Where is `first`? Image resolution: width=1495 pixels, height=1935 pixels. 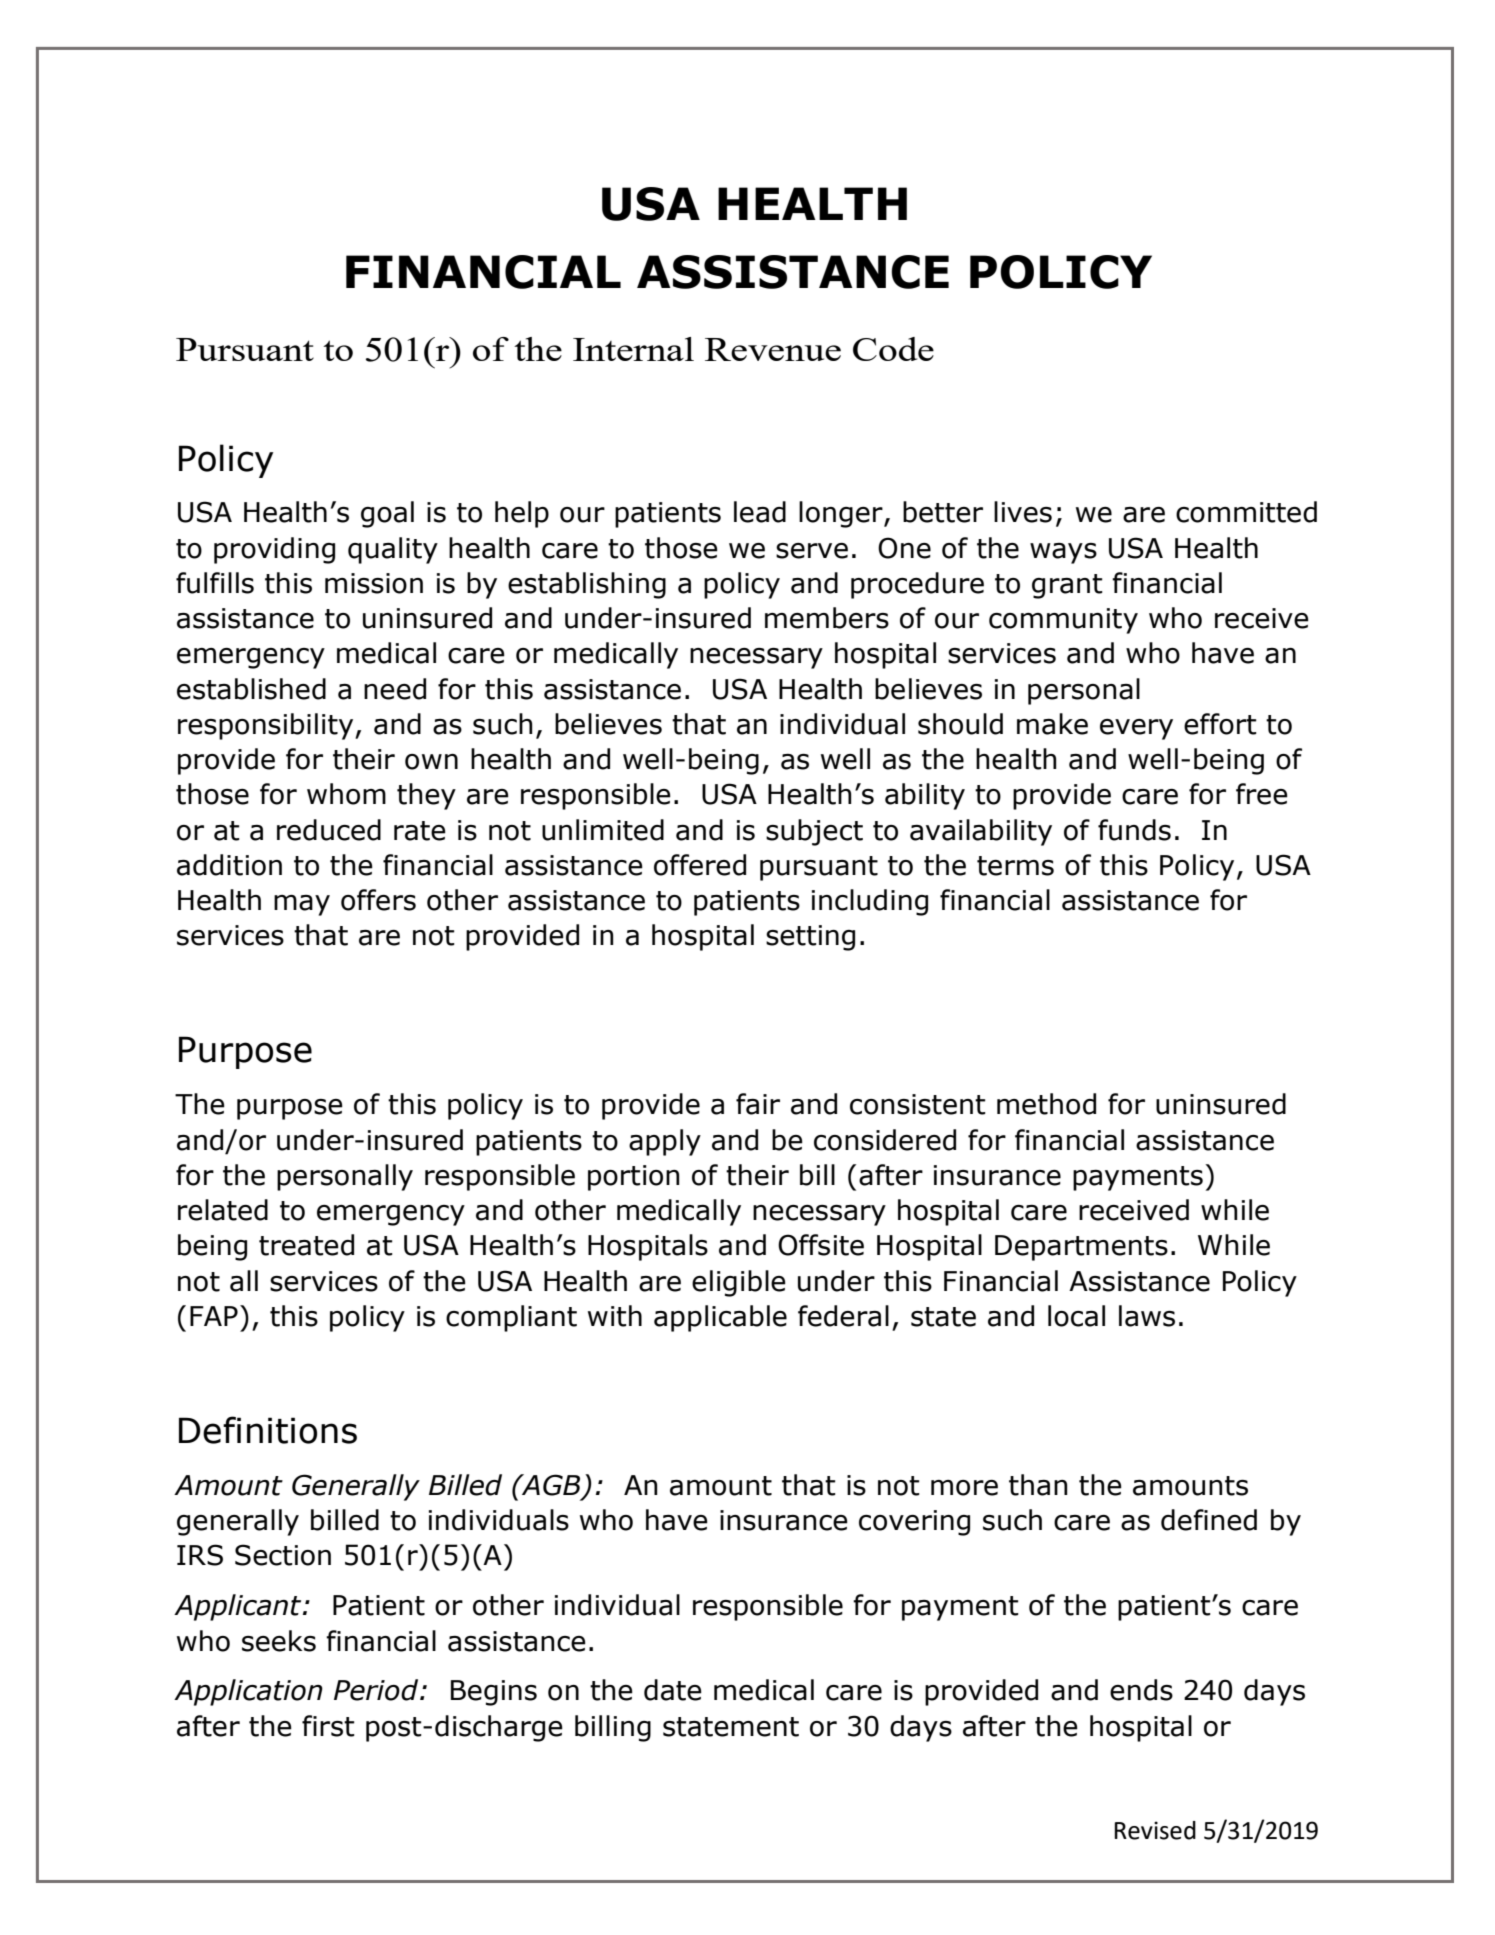
first is located at coordinates (328, 1726).
